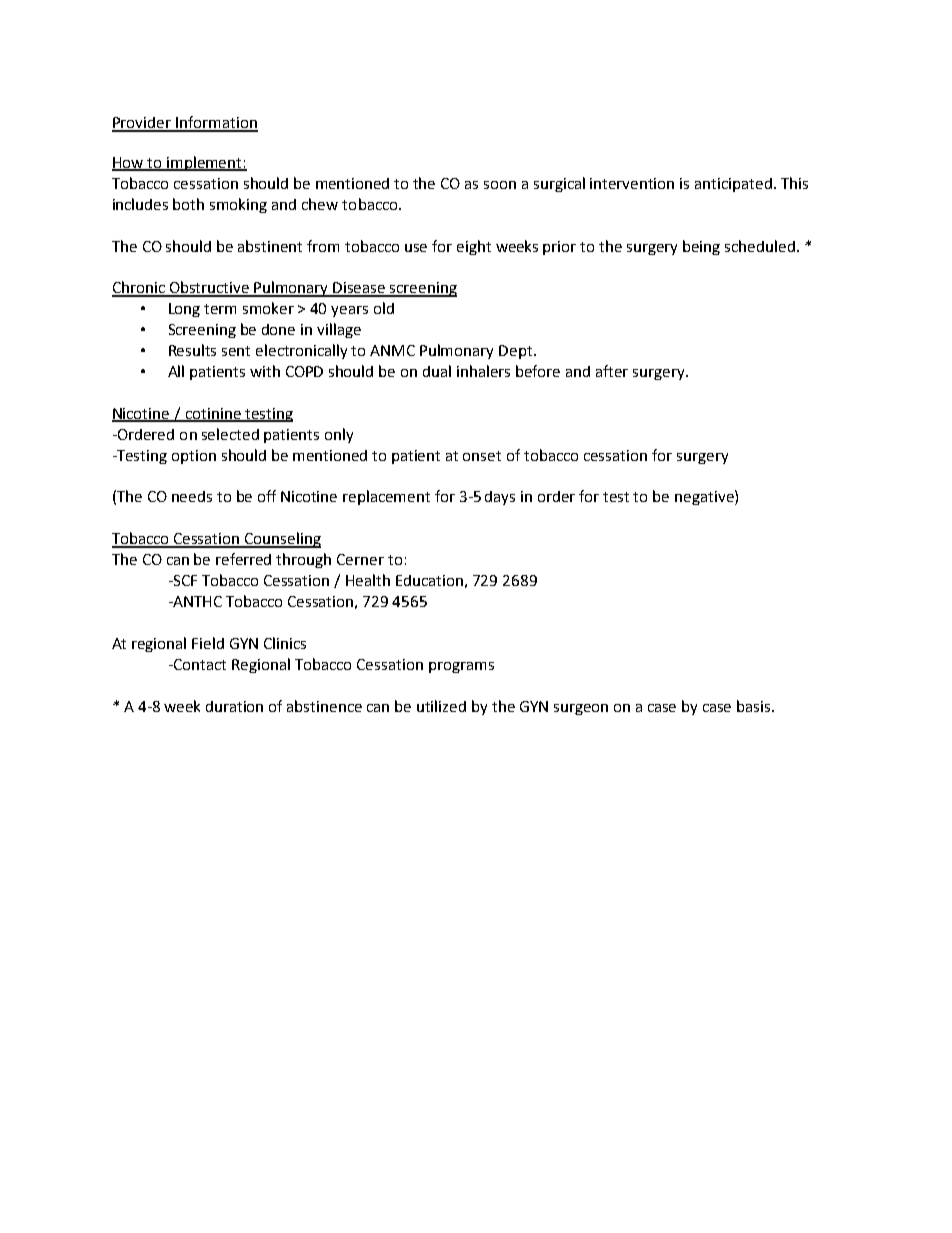 The image size is (952, 1233). What do you see at coordinates (213, 415) in the screenshot?
I see `cotinine` at bounding box center [213, 415].
